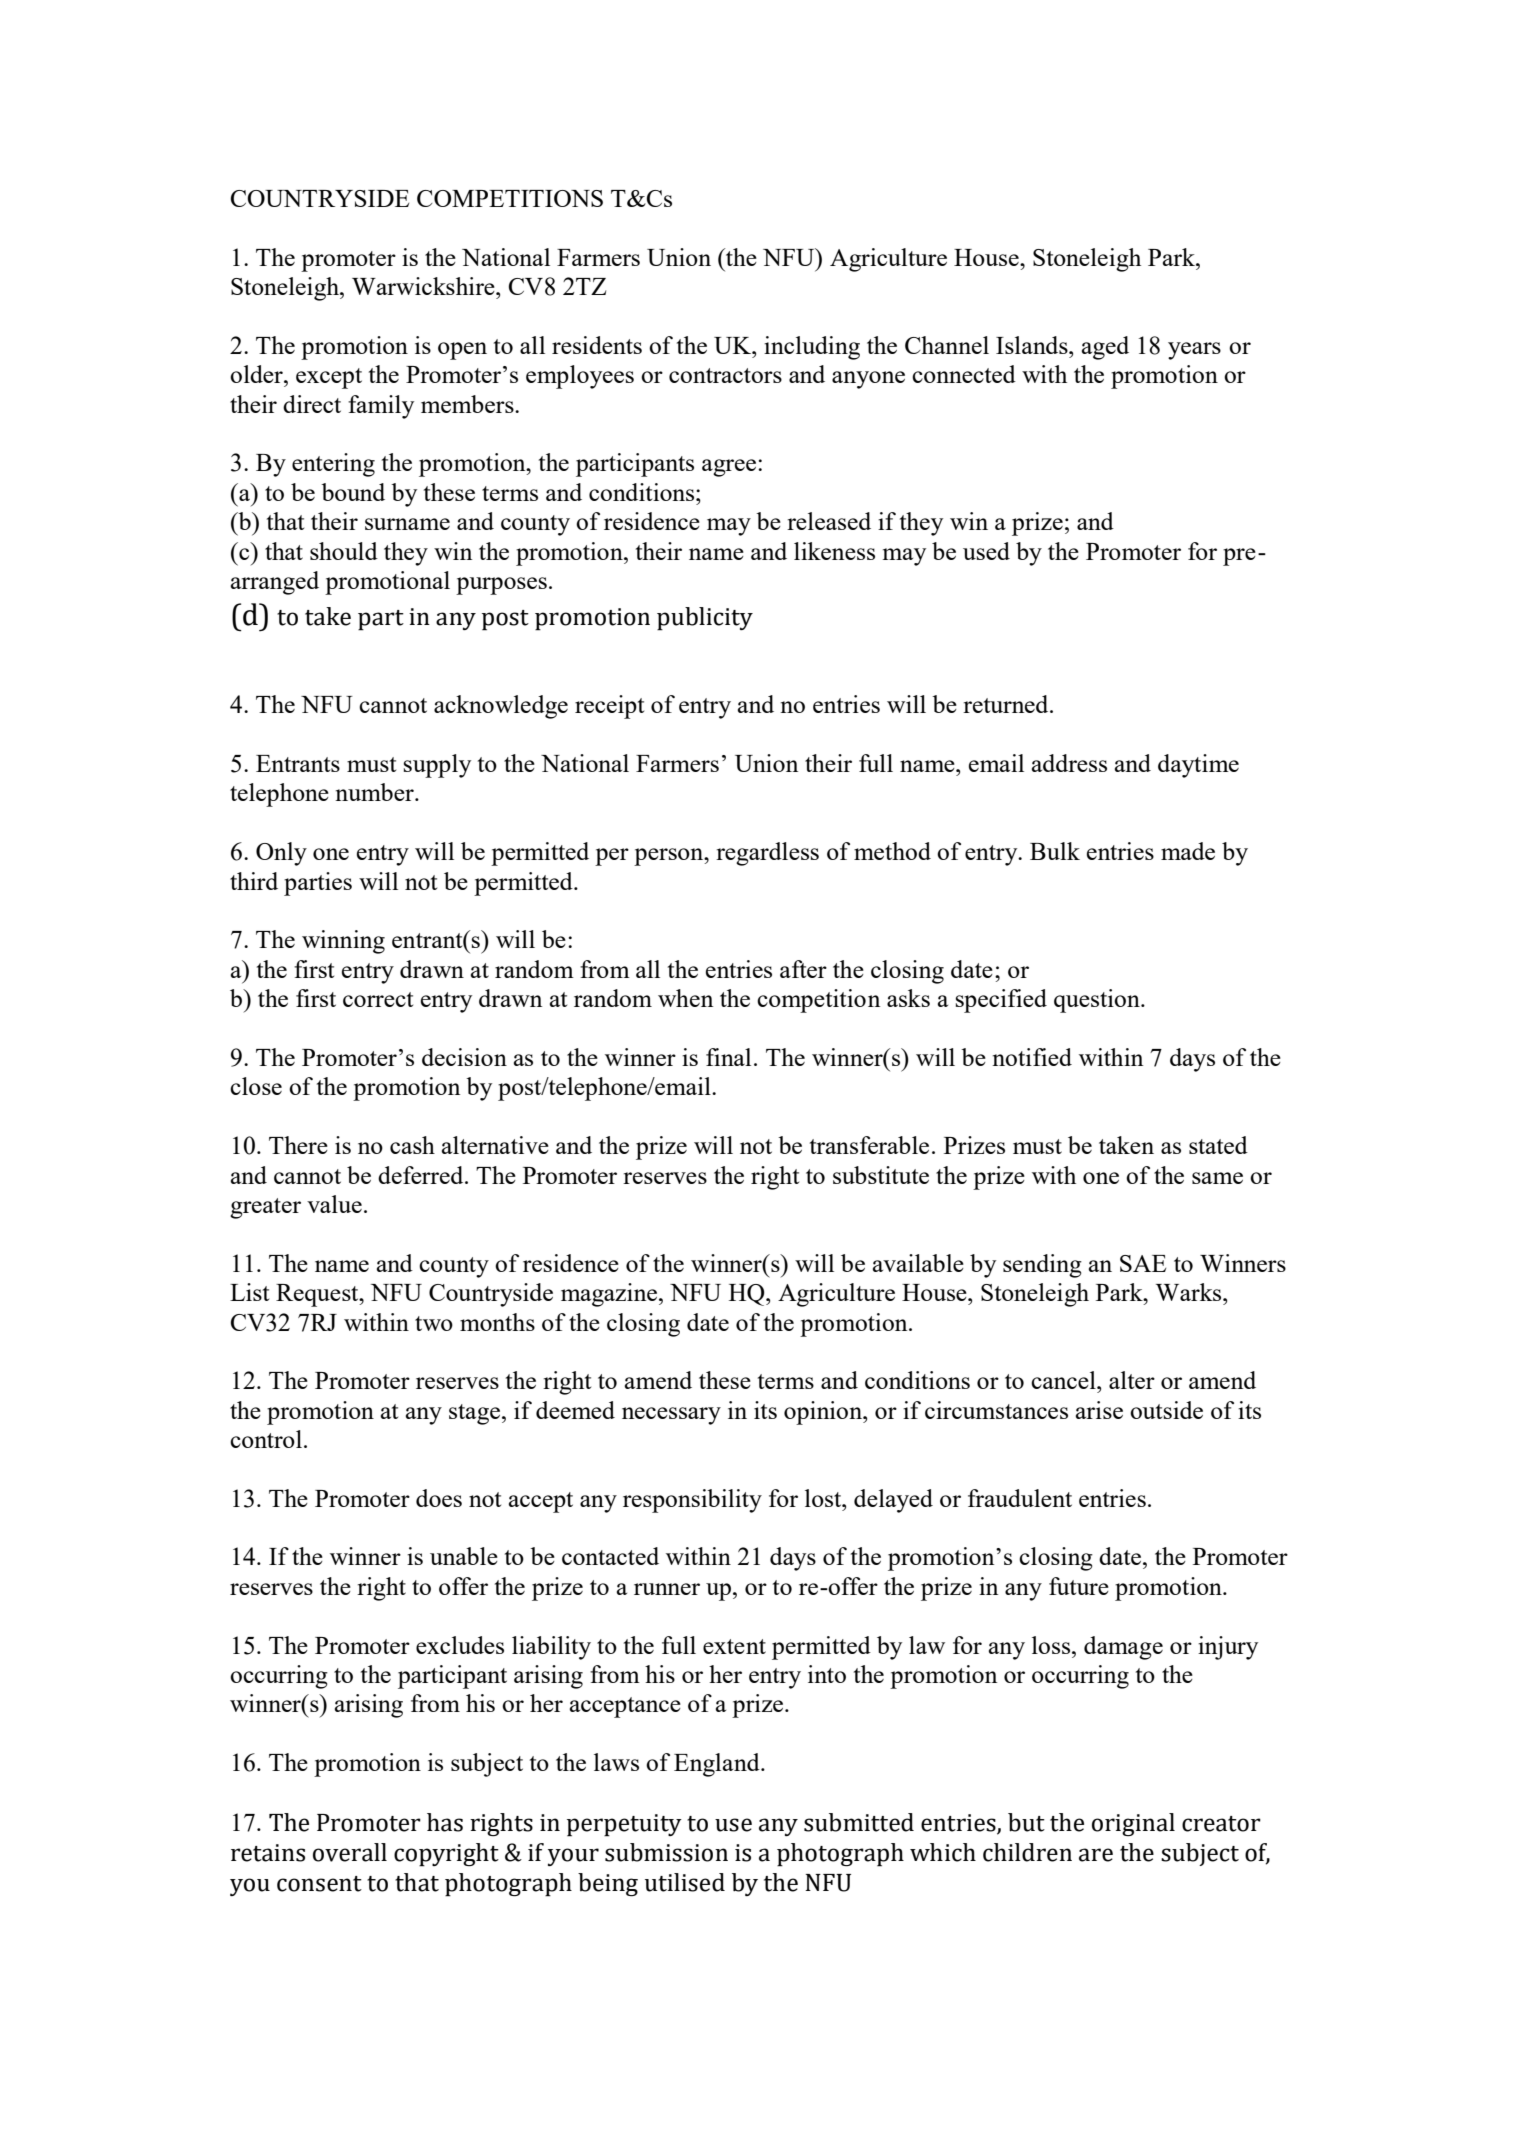 This screenshot has width=1521, height=2152. I want to click on contractors, so click(725, 375).
